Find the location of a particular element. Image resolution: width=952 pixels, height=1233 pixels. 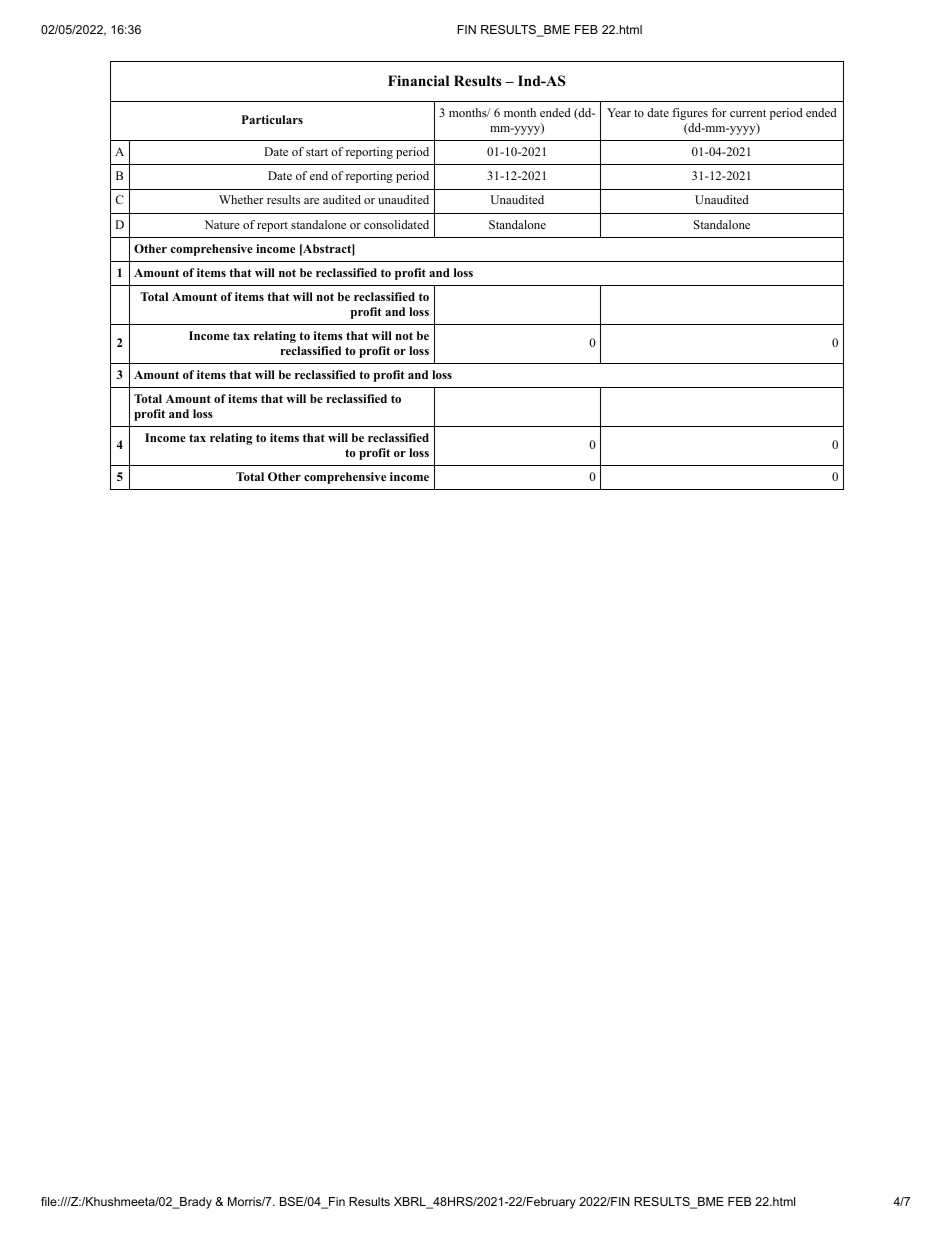

are is located at coordinates (311, 201).
